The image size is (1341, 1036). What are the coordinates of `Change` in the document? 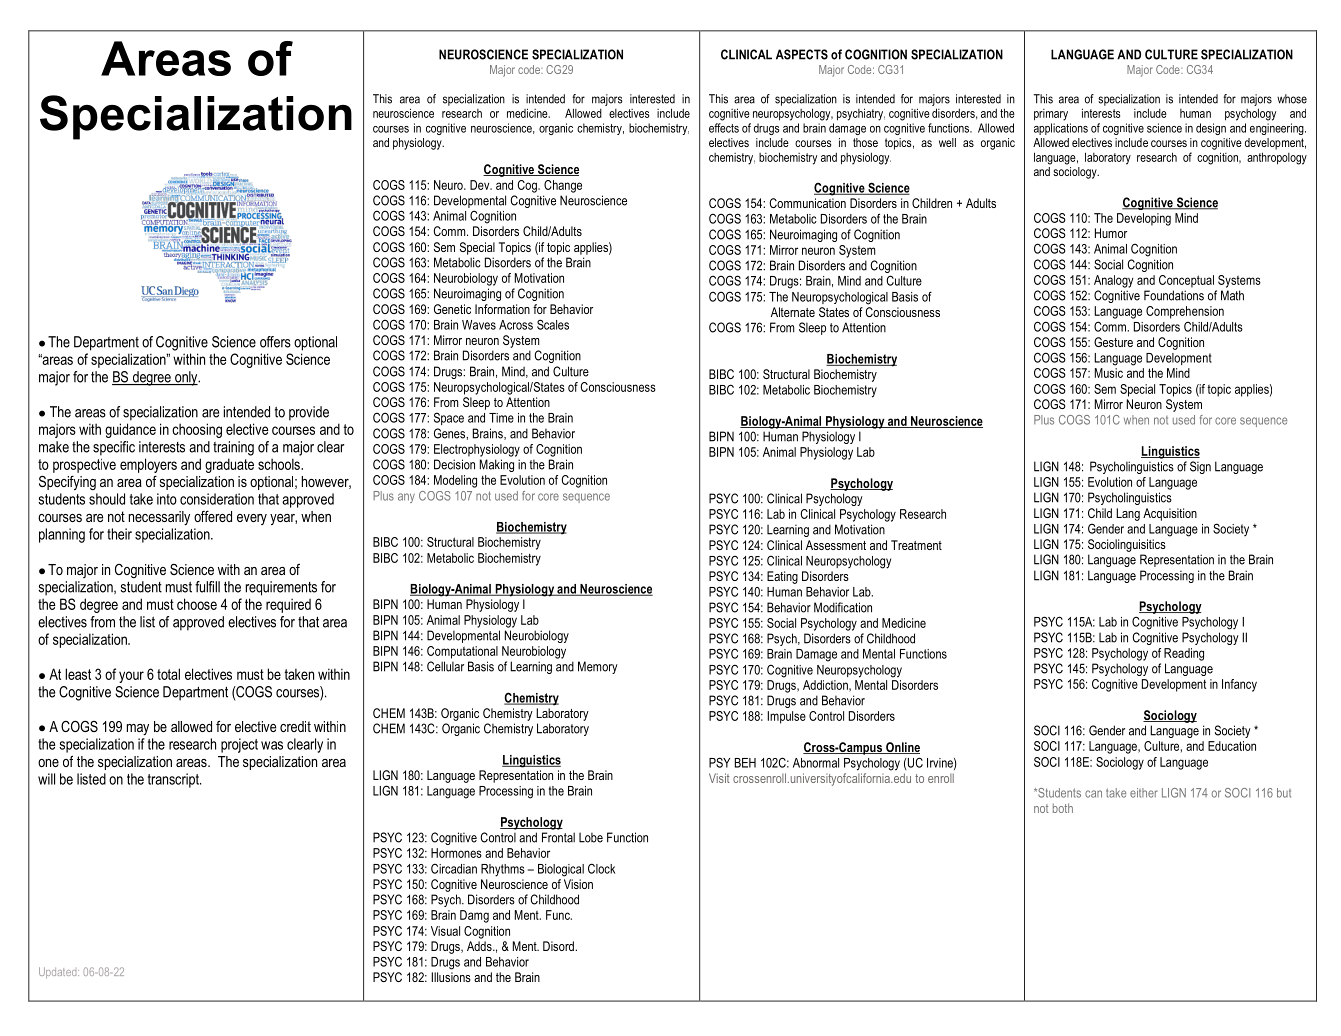 It's located at (563, 186).
